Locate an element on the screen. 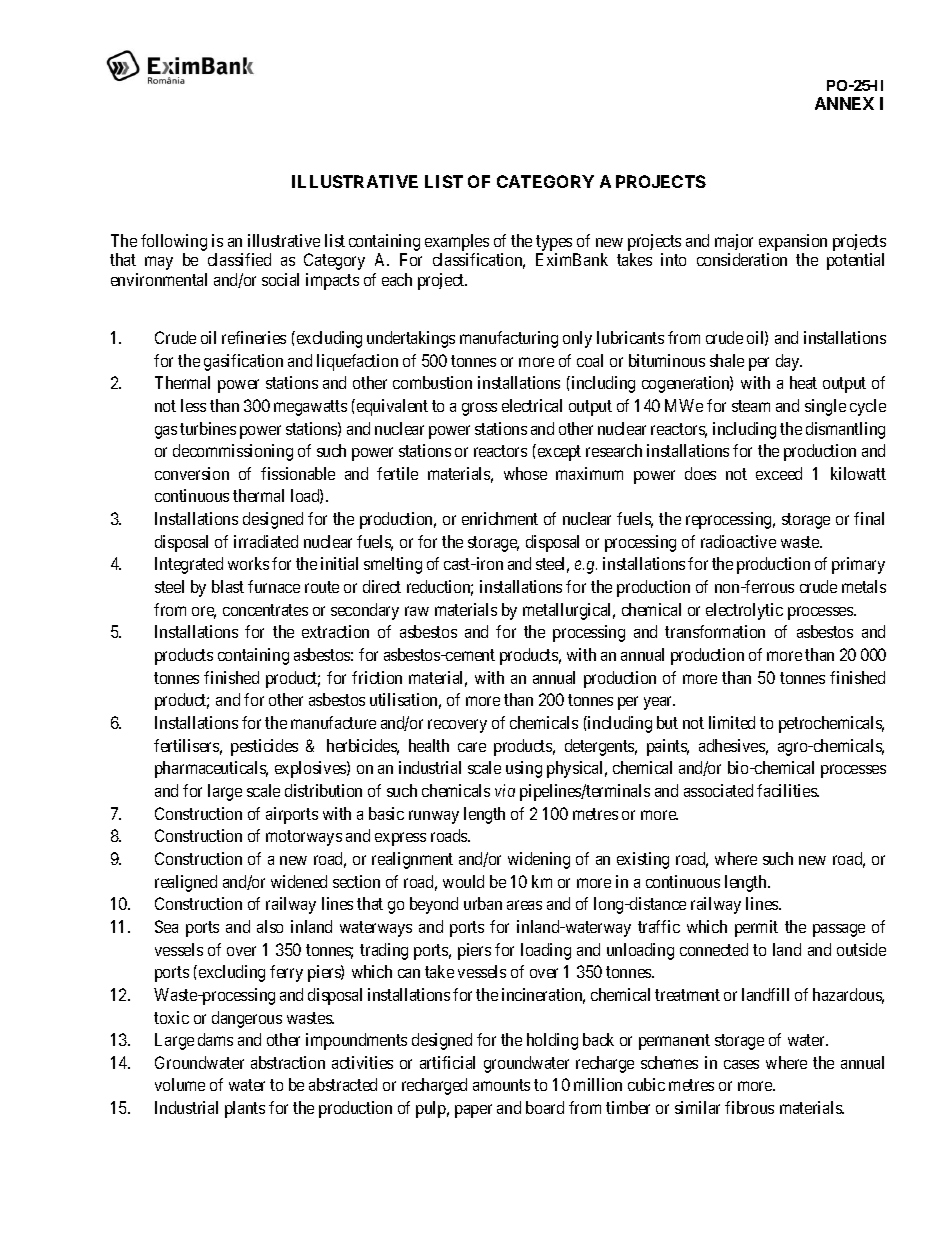 This screenshot has width=952, height=1233. types is located at coordinates (554, 243).
